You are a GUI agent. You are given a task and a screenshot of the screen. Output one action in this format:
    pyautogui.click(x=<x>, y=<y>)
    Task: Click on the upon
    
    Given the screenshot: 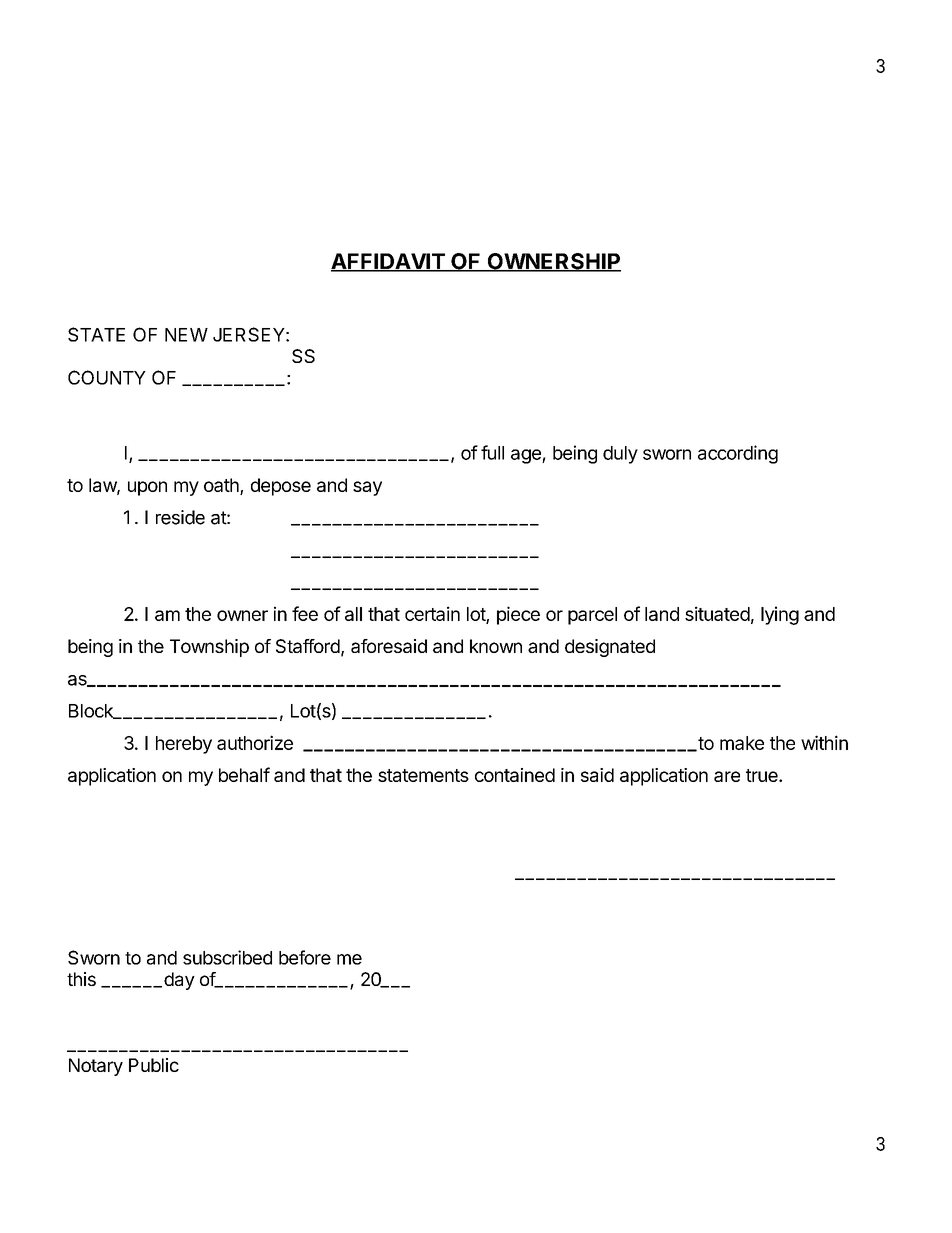 What is the action you would take?
    pyautogui.click(x=147, y=488)
